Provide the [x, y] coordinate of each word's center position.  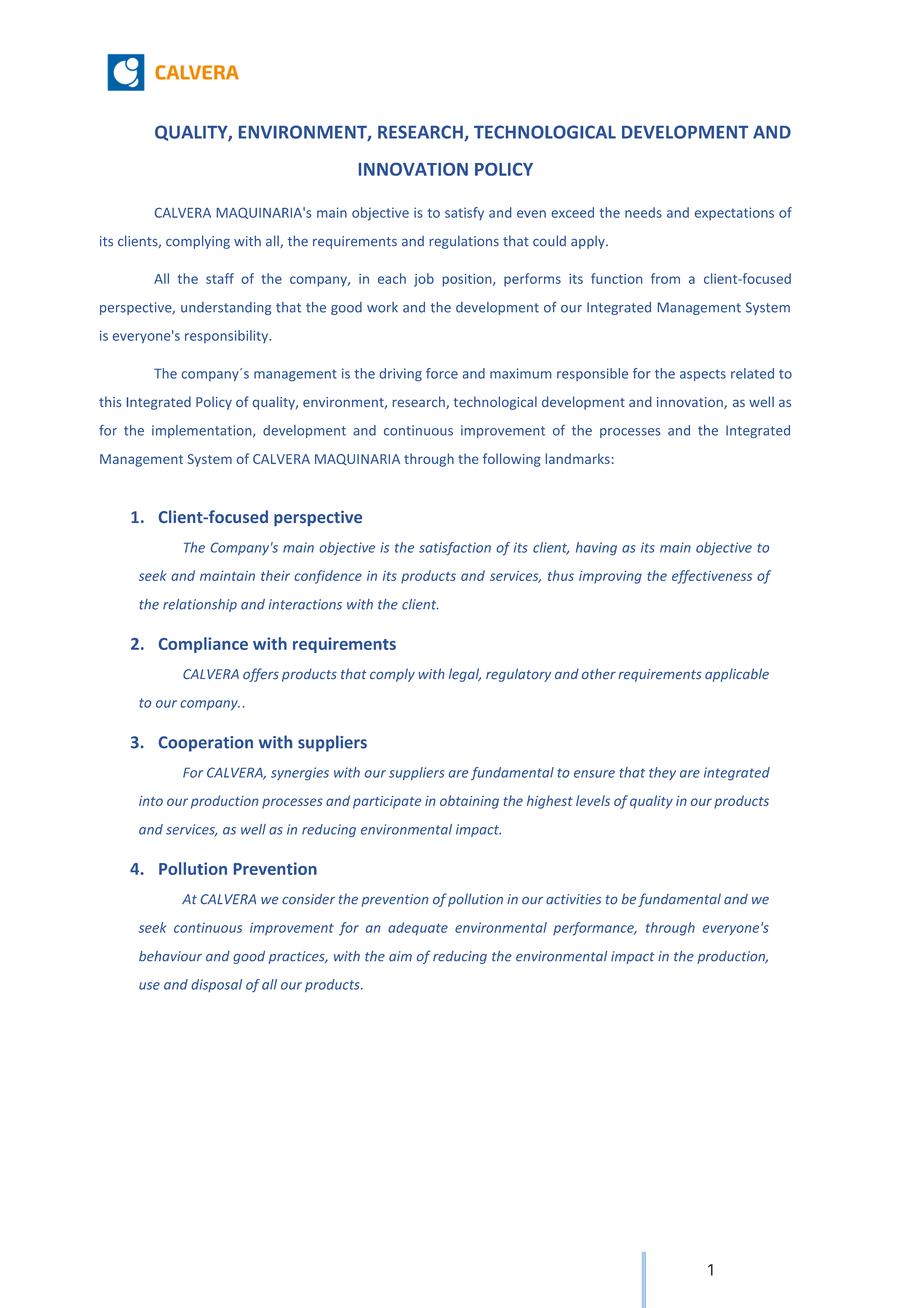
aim [400, 956]
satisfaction [455, 549]
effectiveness [712, 577]
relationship [200, 605]
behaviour [170, 956]
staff [220, 278]
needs [643, 212]
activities [573, 899]
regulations [464, 242]
